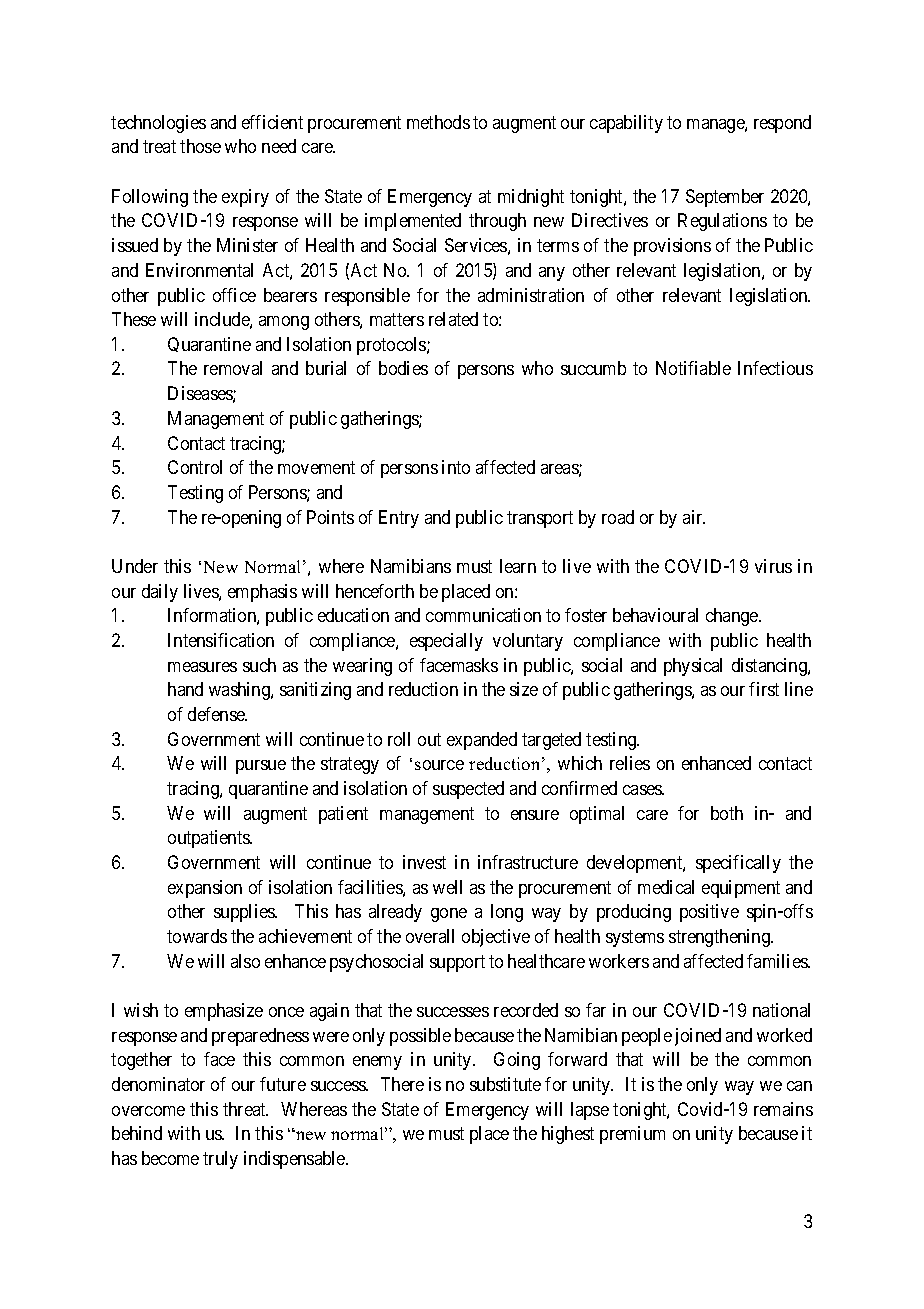  Describe the element at coordinates (200, 146) in the screenshot. I see `those` at that location.
